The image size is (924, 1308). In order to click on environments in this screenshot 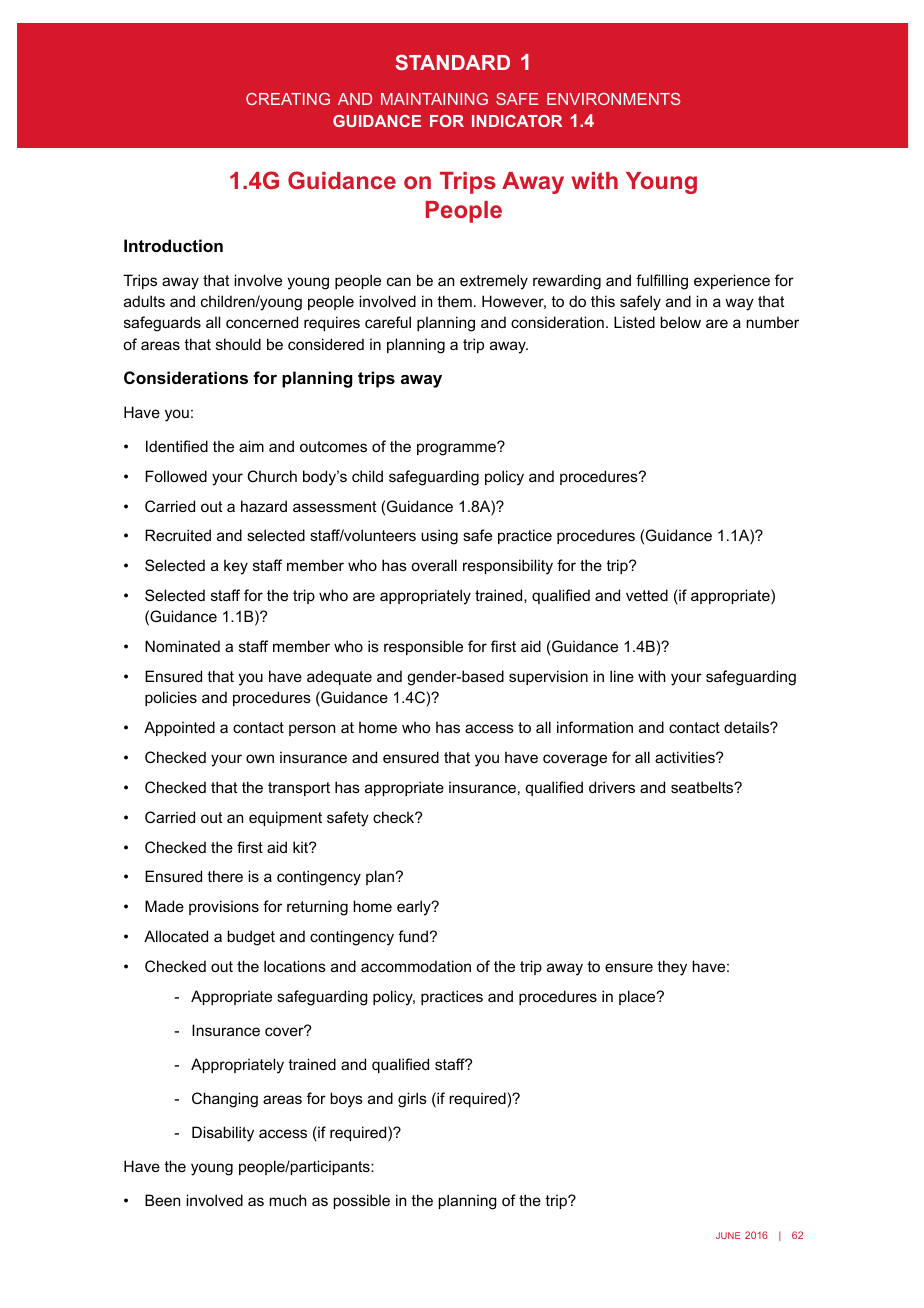, I will do `click(613, 99)`.
